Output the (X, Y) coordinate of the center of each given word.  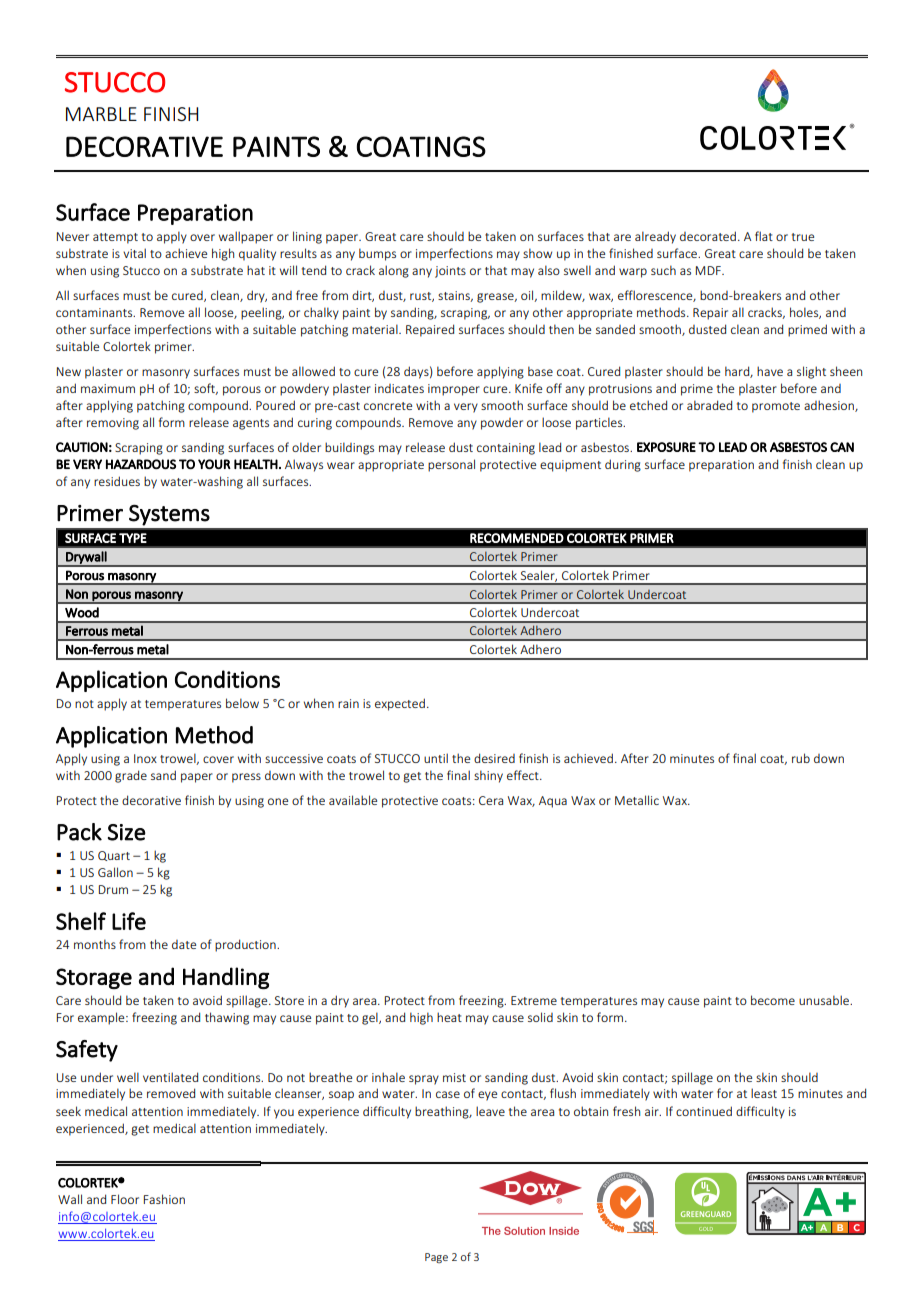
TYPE (133, 538)
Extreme (534, 1000)
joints (450, 272)
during (623, 465)
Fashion (164, 1199)
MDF (709, 270)
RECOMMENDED (517, 538)
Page (436, 1258)
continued (704, 1111)
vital (134, 253)
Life (129, 921)
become (773, 1000)
